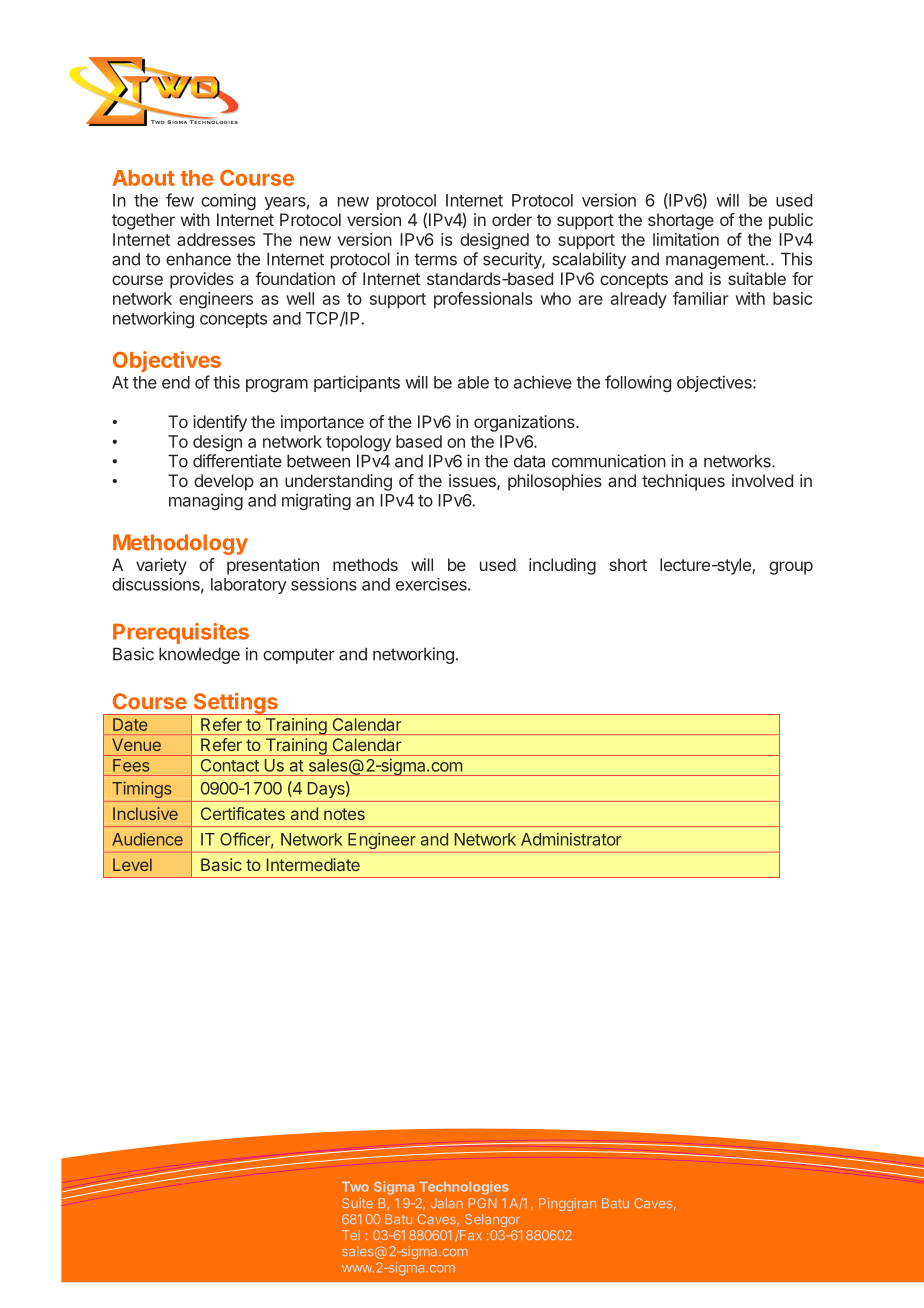  Describe the element at coordinates (351, 1235) in the page. I see `Tel` at that location.
